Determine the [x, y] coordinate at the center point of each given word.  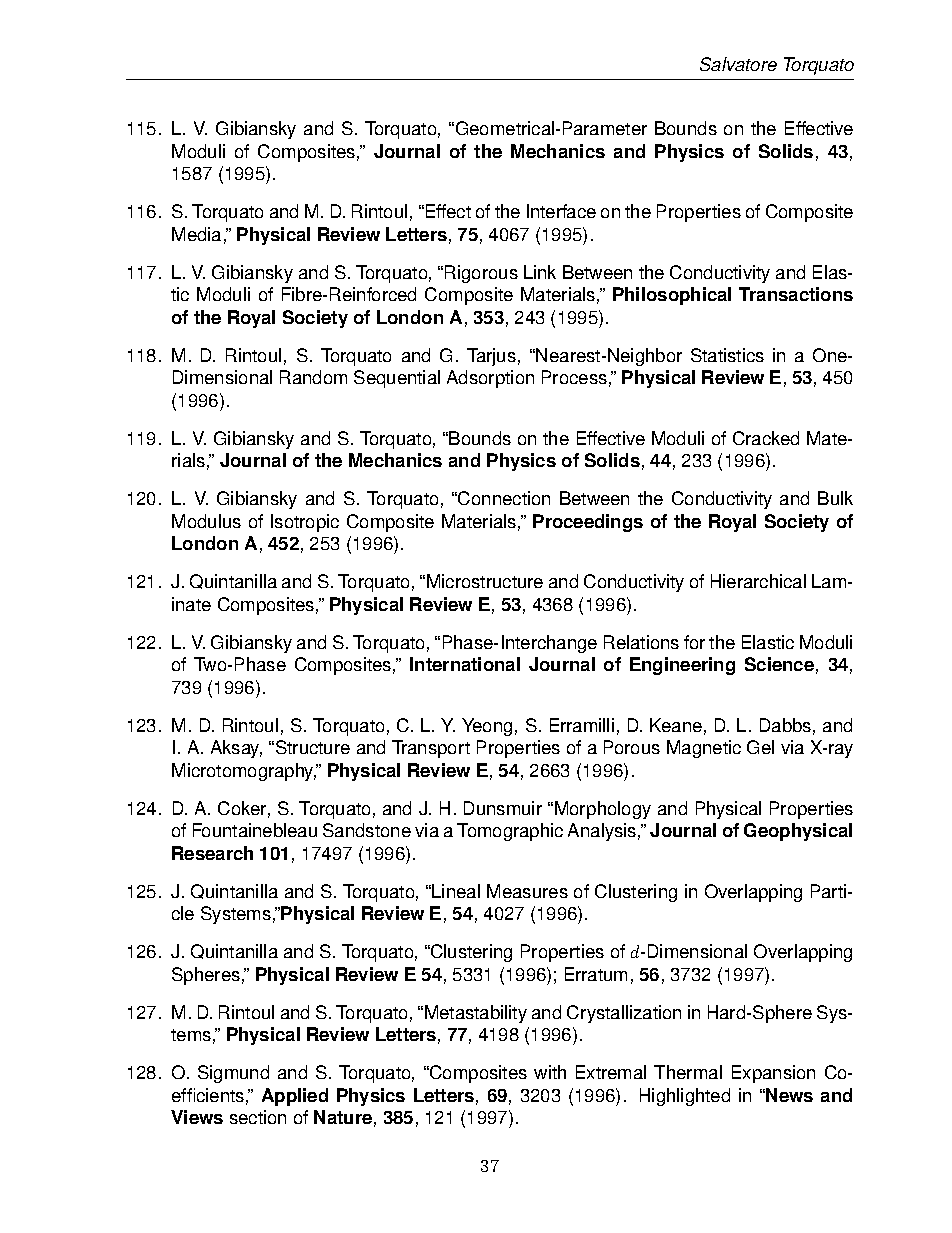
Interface [561, 211]
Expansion [773, 1074]
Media [196, 234]
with [550, 1072]
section [258, 1117]
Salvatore [738, 64]
